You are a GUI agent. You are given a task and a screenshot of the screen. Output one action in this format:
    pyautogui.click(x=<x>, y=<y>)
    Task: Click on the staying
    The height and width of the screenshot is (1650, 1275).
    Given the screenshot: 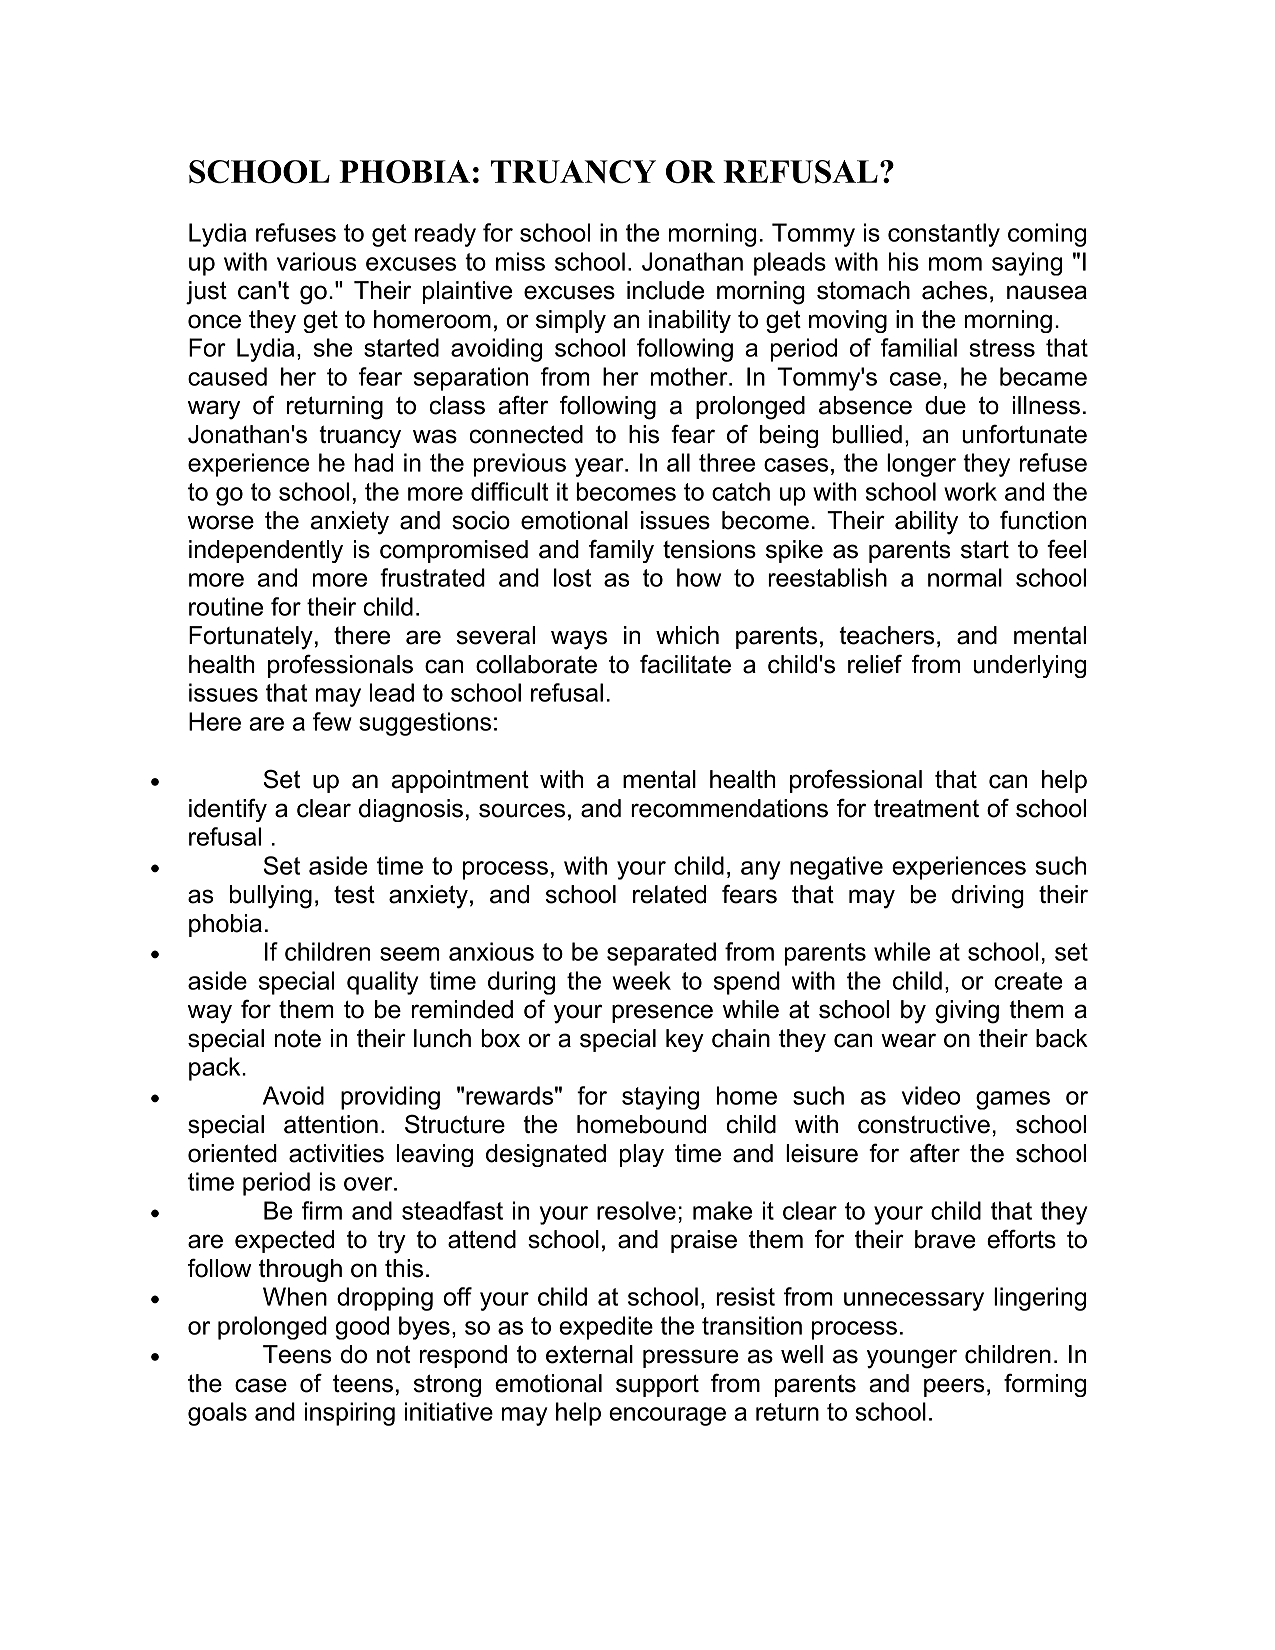 What is the action you would take?
    pyautogui.click(x=660, y=1098)
